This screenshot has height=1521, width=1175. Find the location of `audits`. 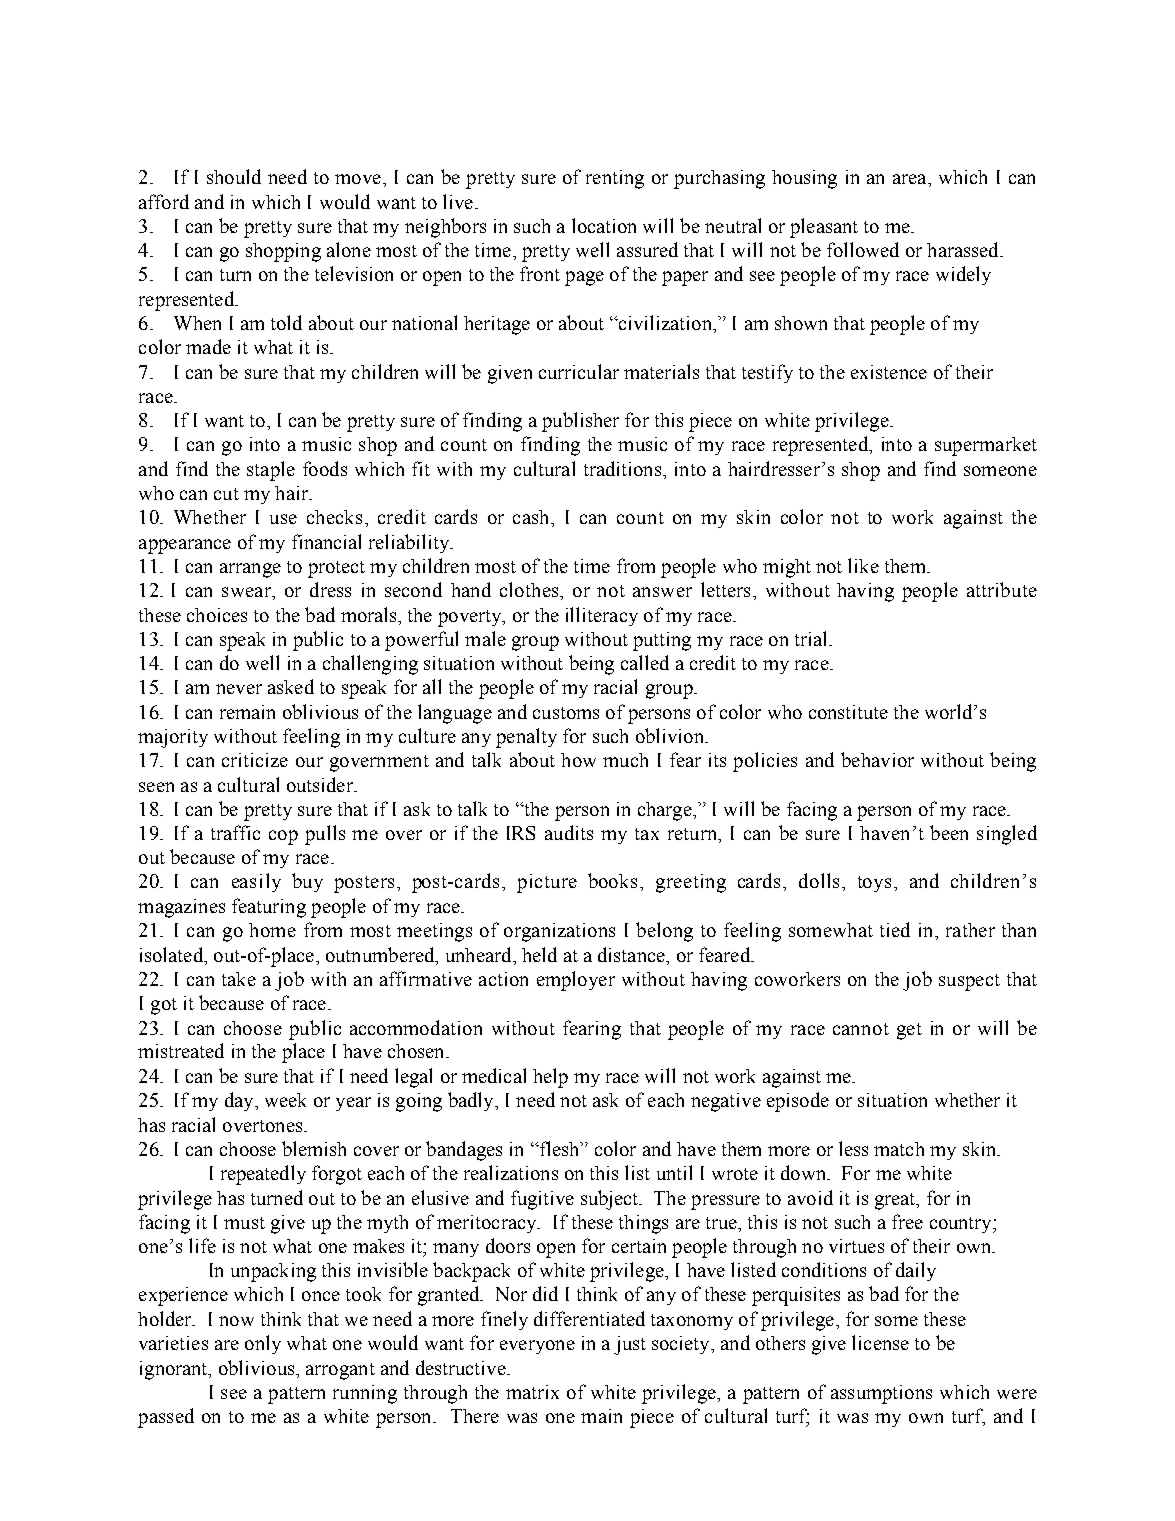

audits is located at coordinates (569, 832).
